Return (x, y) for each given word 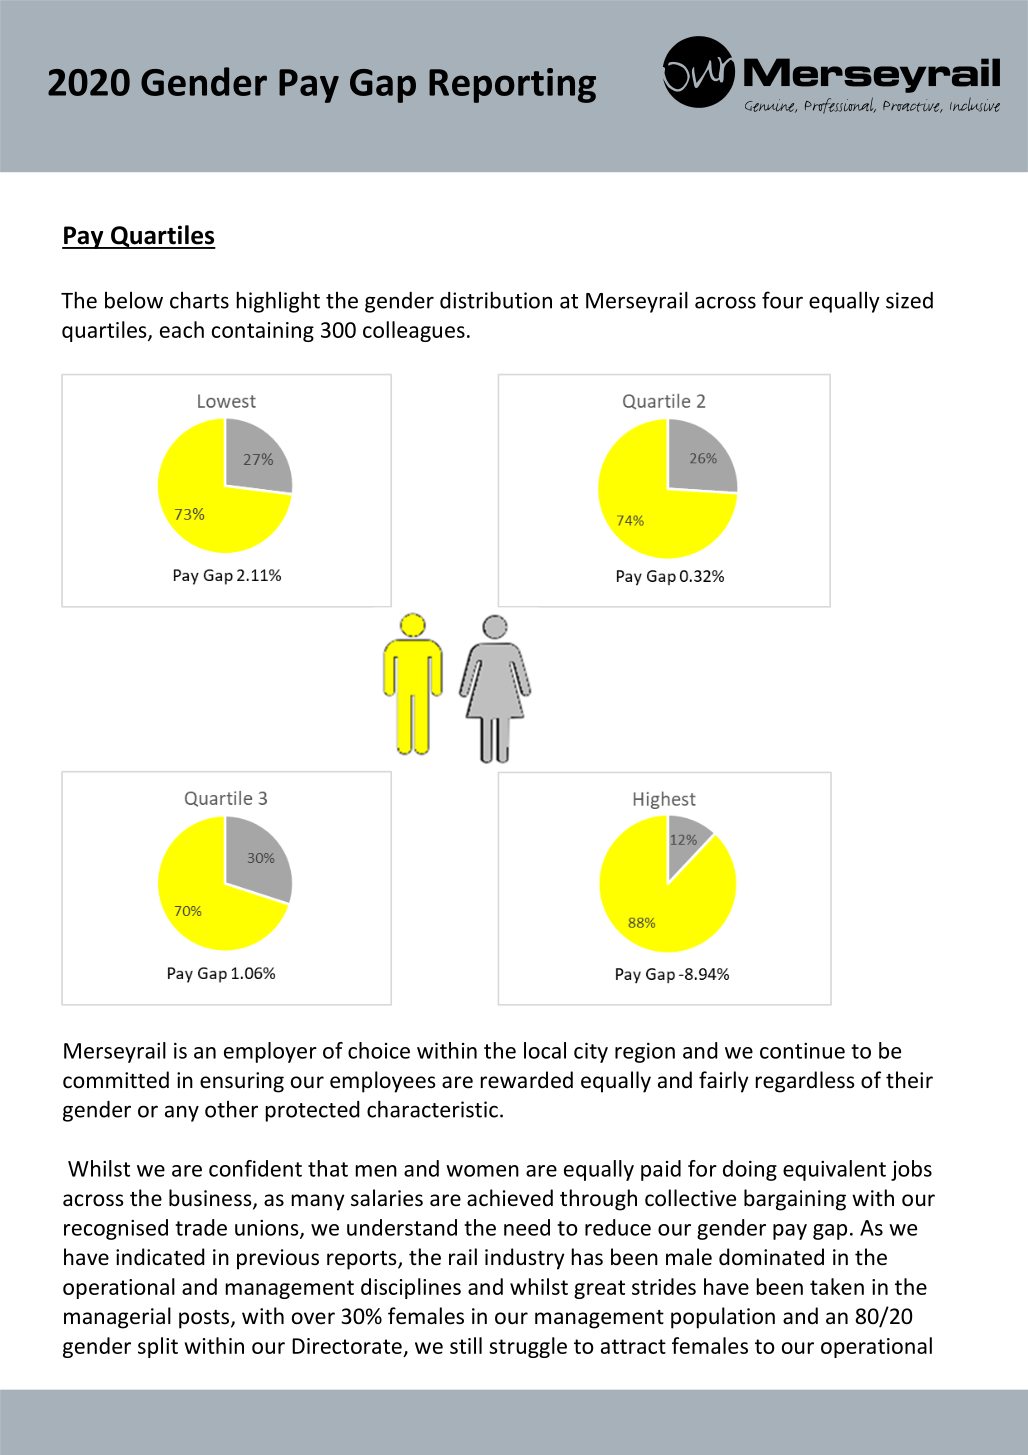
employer (270, 1052)
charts (199, 300)
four (782, 300)
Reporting (512, 85)
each (182, 329)
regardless (805, 1082)
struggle (528, 1347)
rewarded (527, 1080)
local (545, 1050)
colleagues (414, 331)
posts (205, 1319)
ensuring (242, 1082)
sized (909, 300)
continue (802, 1051)
